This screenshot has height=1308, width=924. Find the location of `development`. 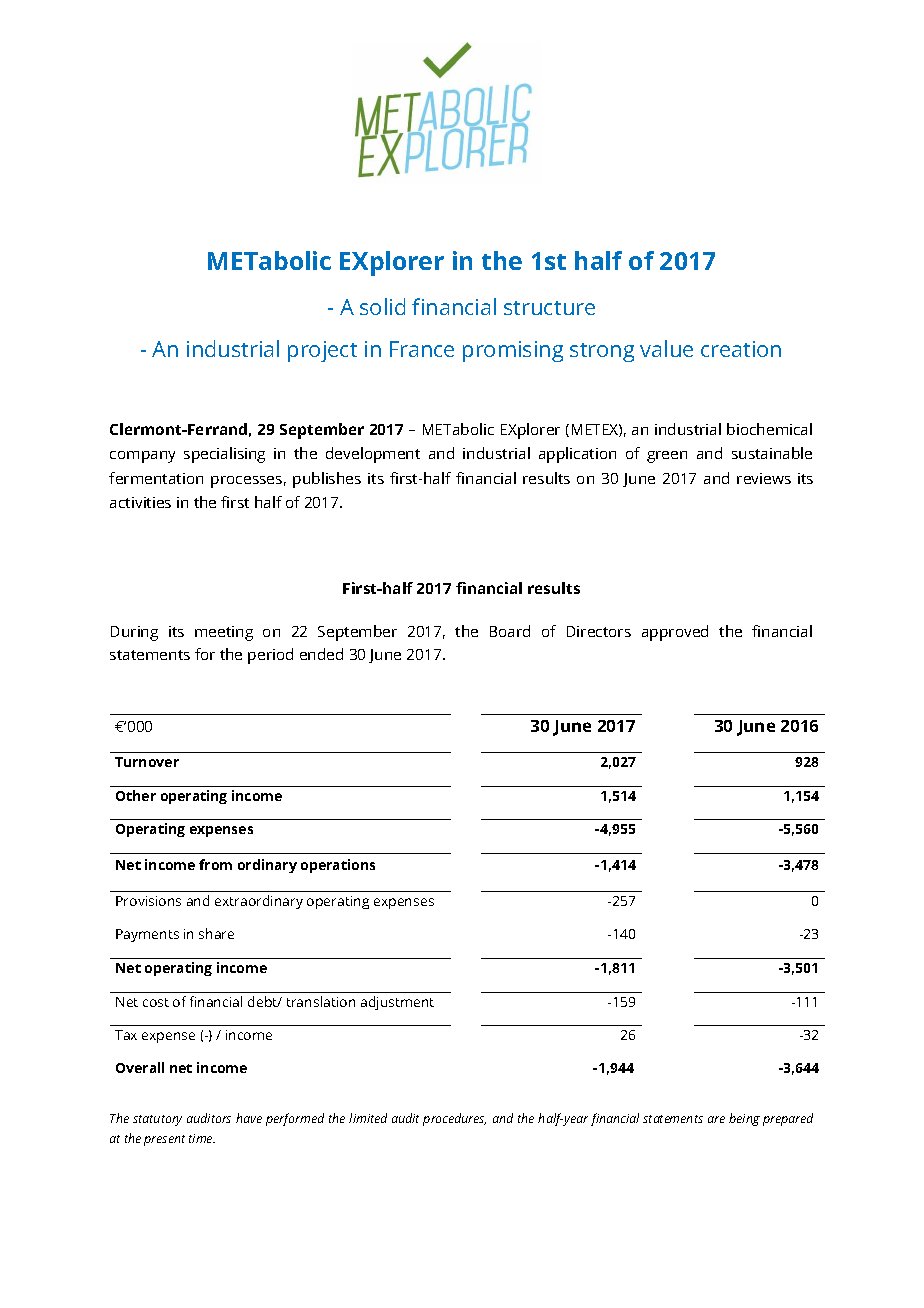

development is located at coordinates (373, 455).
